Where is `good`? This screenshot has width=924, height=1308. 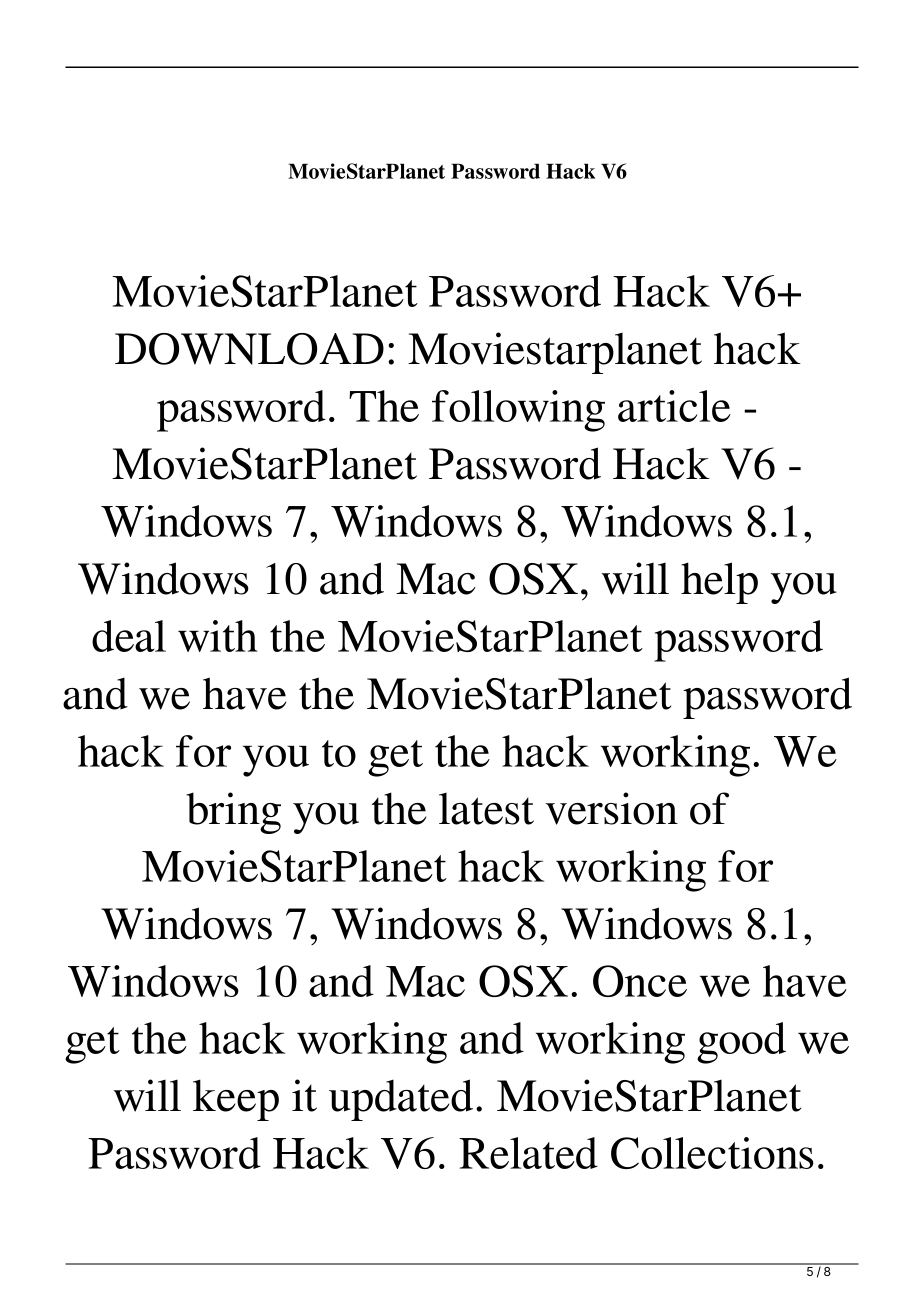
good is located at coordinates (741, 1043).
